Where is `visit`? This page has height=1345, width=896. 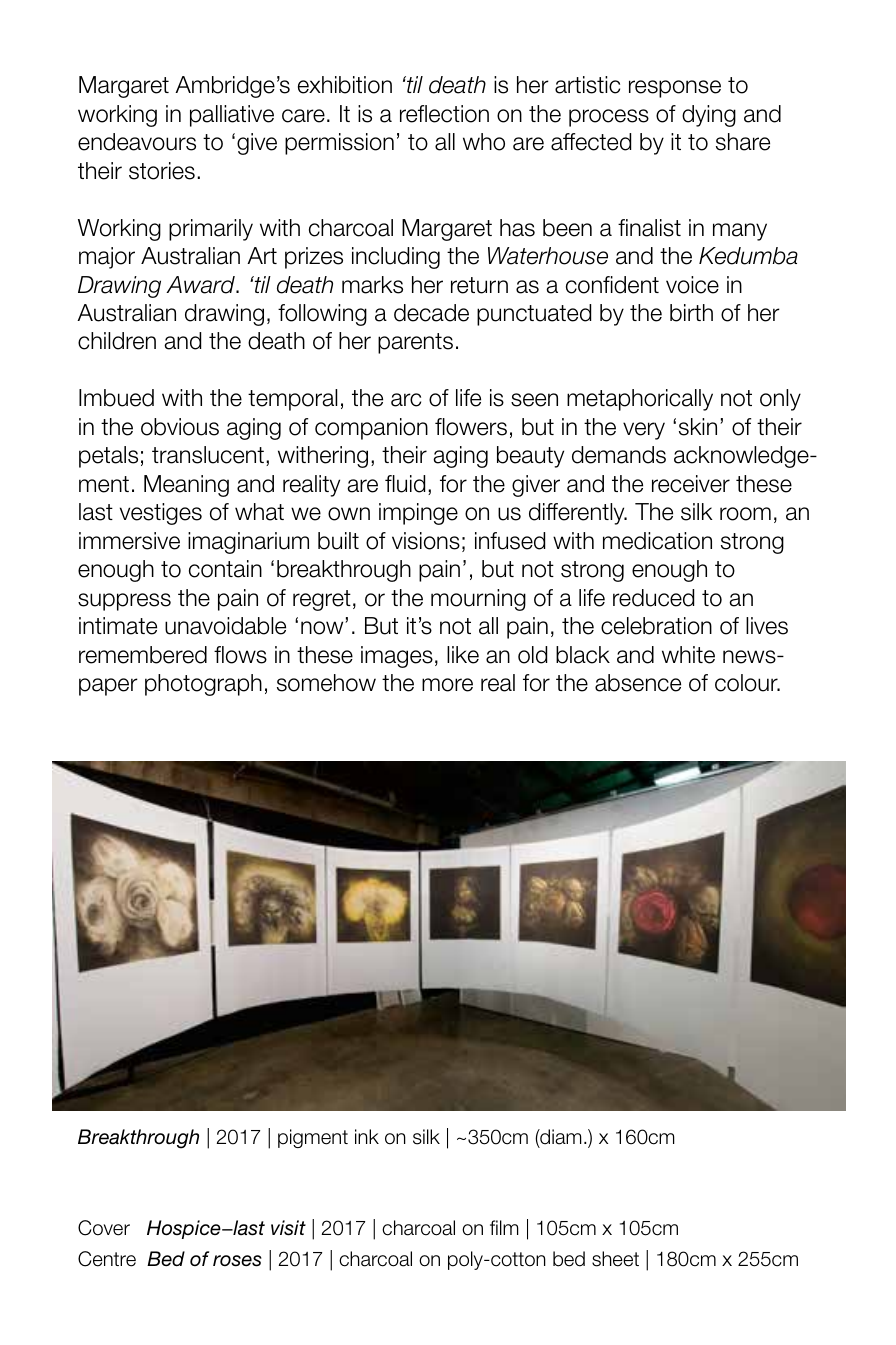
visit is located at coordinates (288, 1228).
